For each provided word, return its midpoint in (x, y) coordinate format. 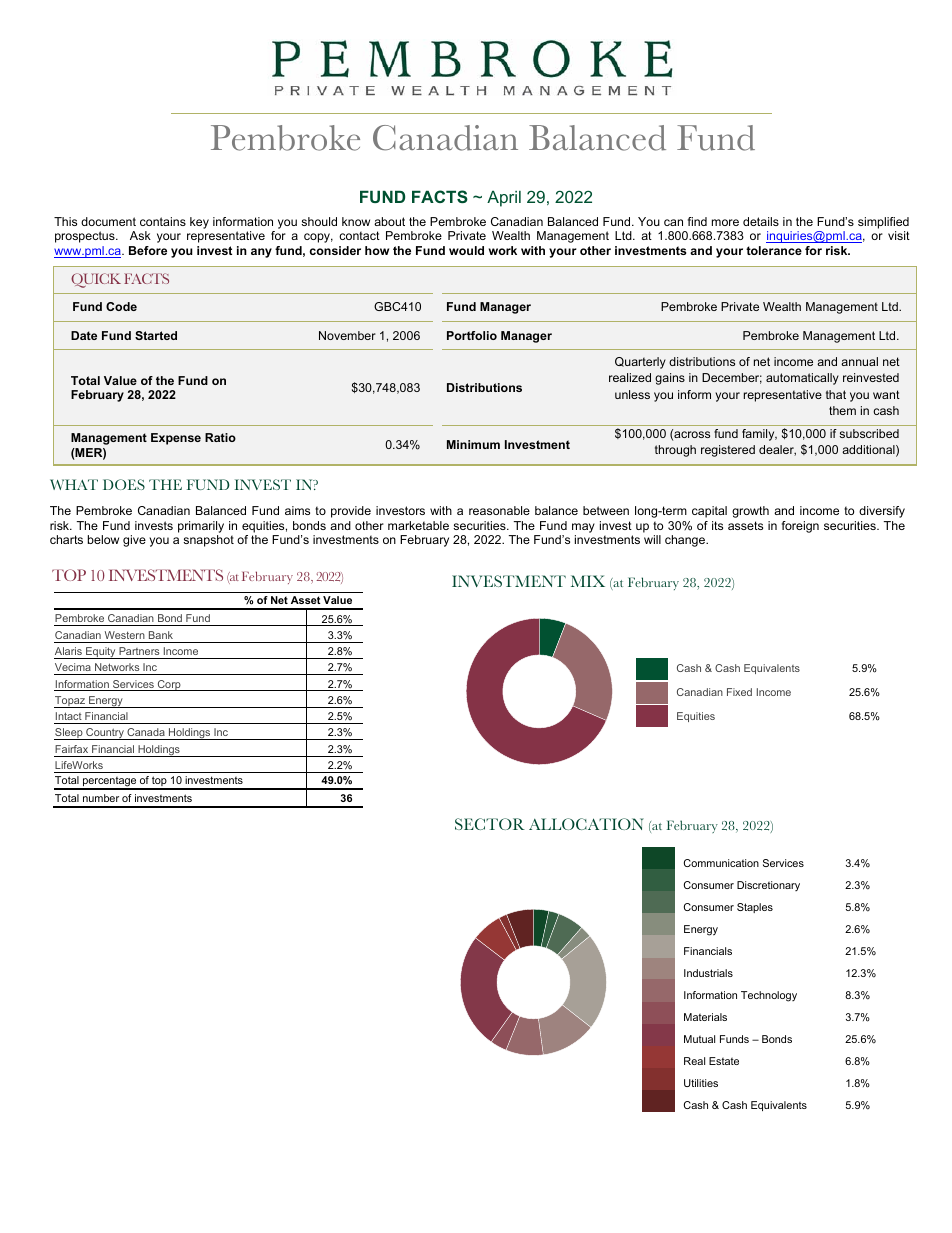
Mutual (699, 1039)
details (761, 221)
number (101, 798)
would (466, 250)
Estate (724, 1061)
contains (163, 221)
